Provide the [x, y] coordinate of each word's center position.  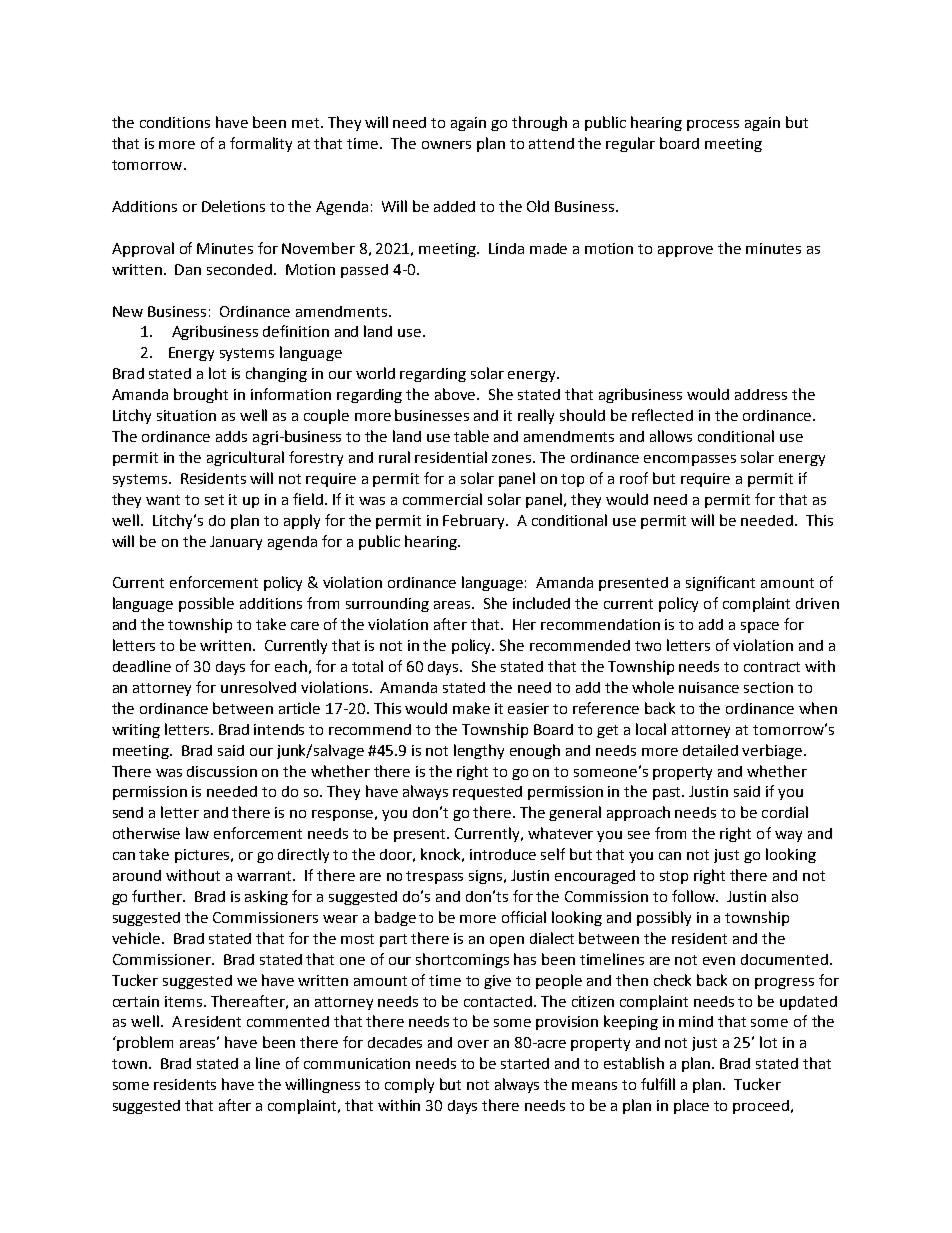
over [473, 1044]
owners [446, 145]
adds [231, 436]
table [471, 436]
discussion [222, 771]
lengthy [479, 751]
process [713, 125]
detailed [710, 750]
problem [144, 1043]
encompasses [690, 460]
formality [261, 144]
